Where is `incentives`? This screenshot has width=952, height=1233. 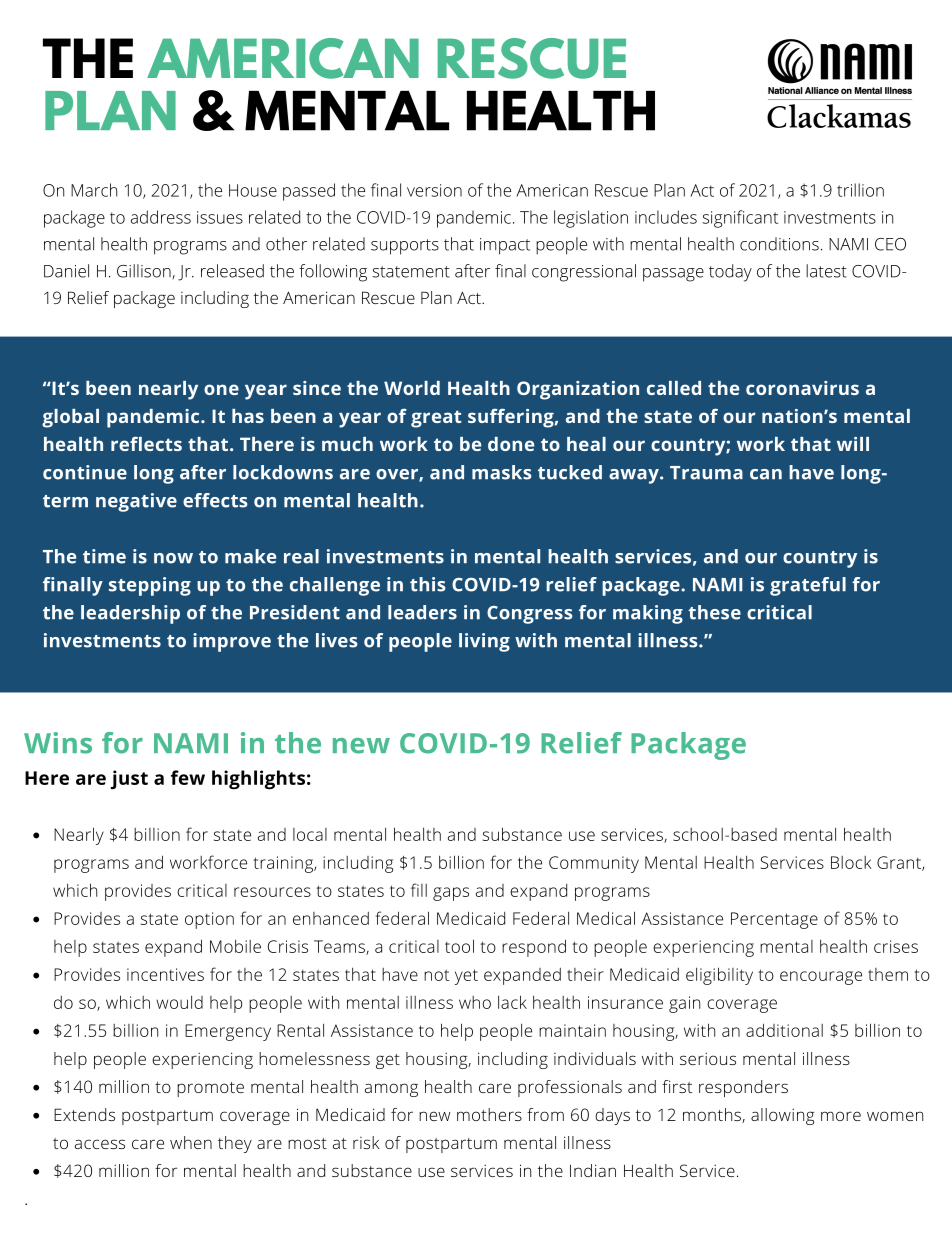 incentives is located at coordinates (165, 974).
